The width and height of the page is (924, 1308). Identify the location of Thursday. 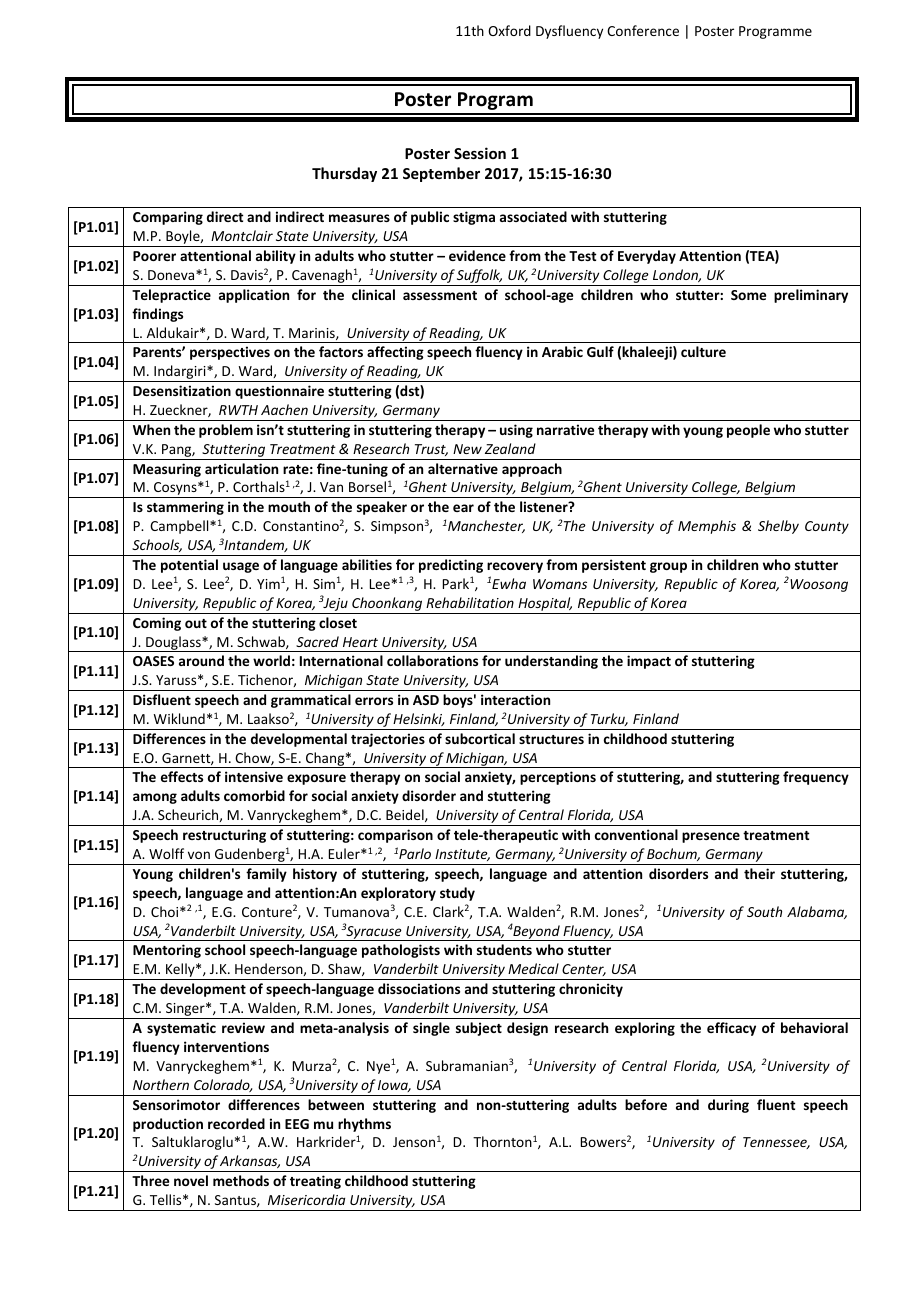
(344, 174).
